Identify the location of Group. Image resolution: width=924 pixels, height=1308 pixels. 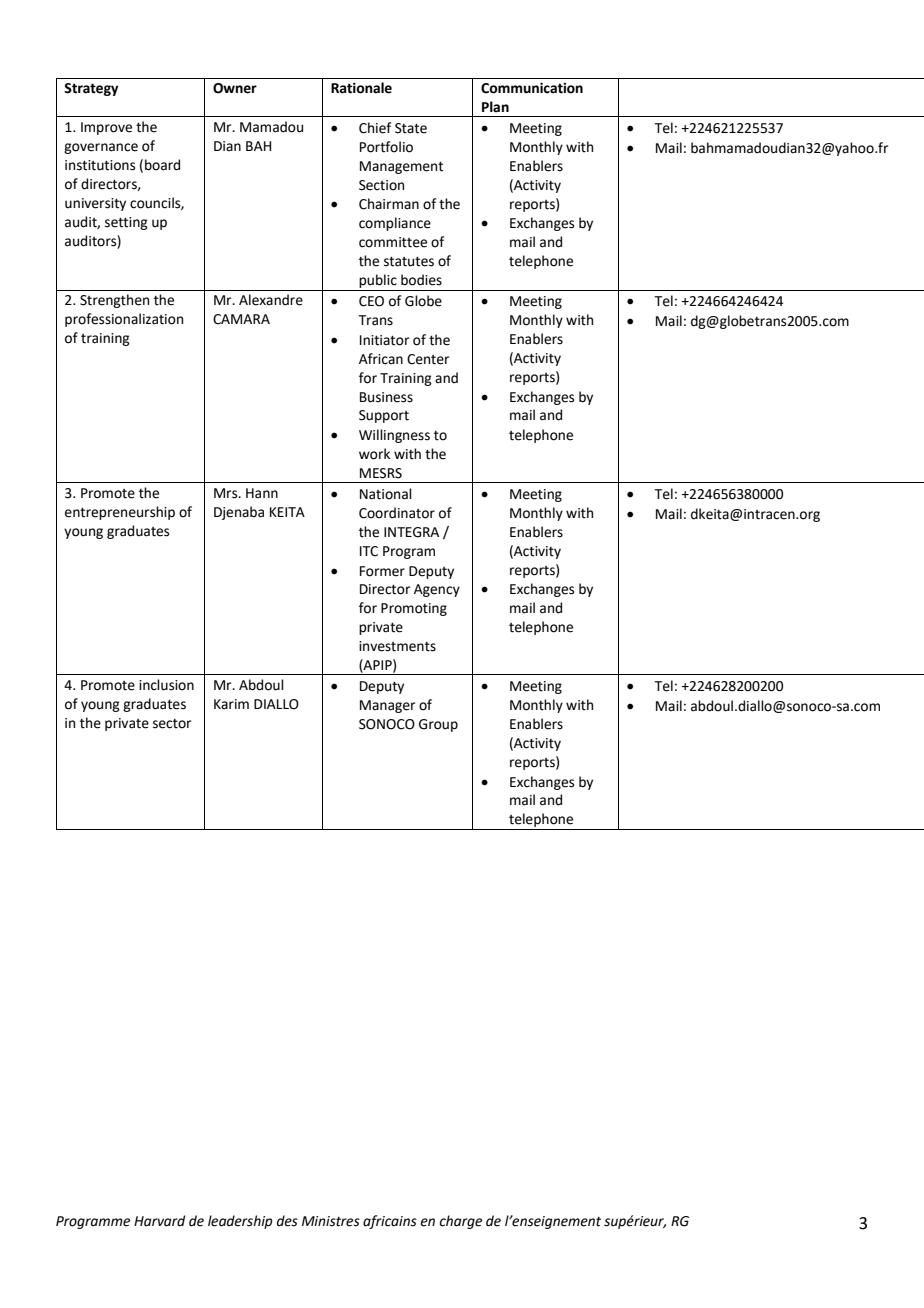
(438, 725).
